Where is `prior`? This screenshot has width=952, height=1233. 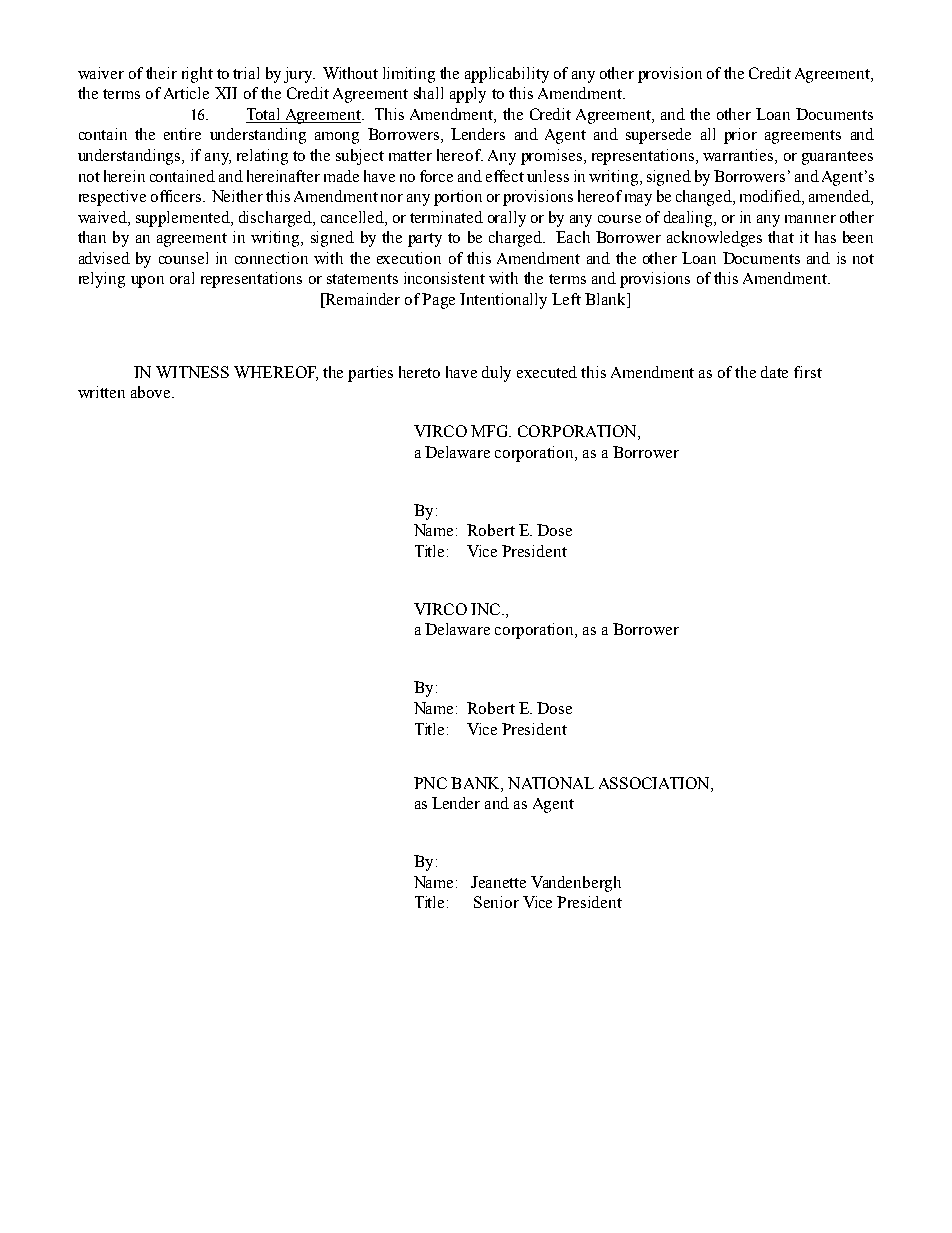
prior is located at coordinates (740, 136).
